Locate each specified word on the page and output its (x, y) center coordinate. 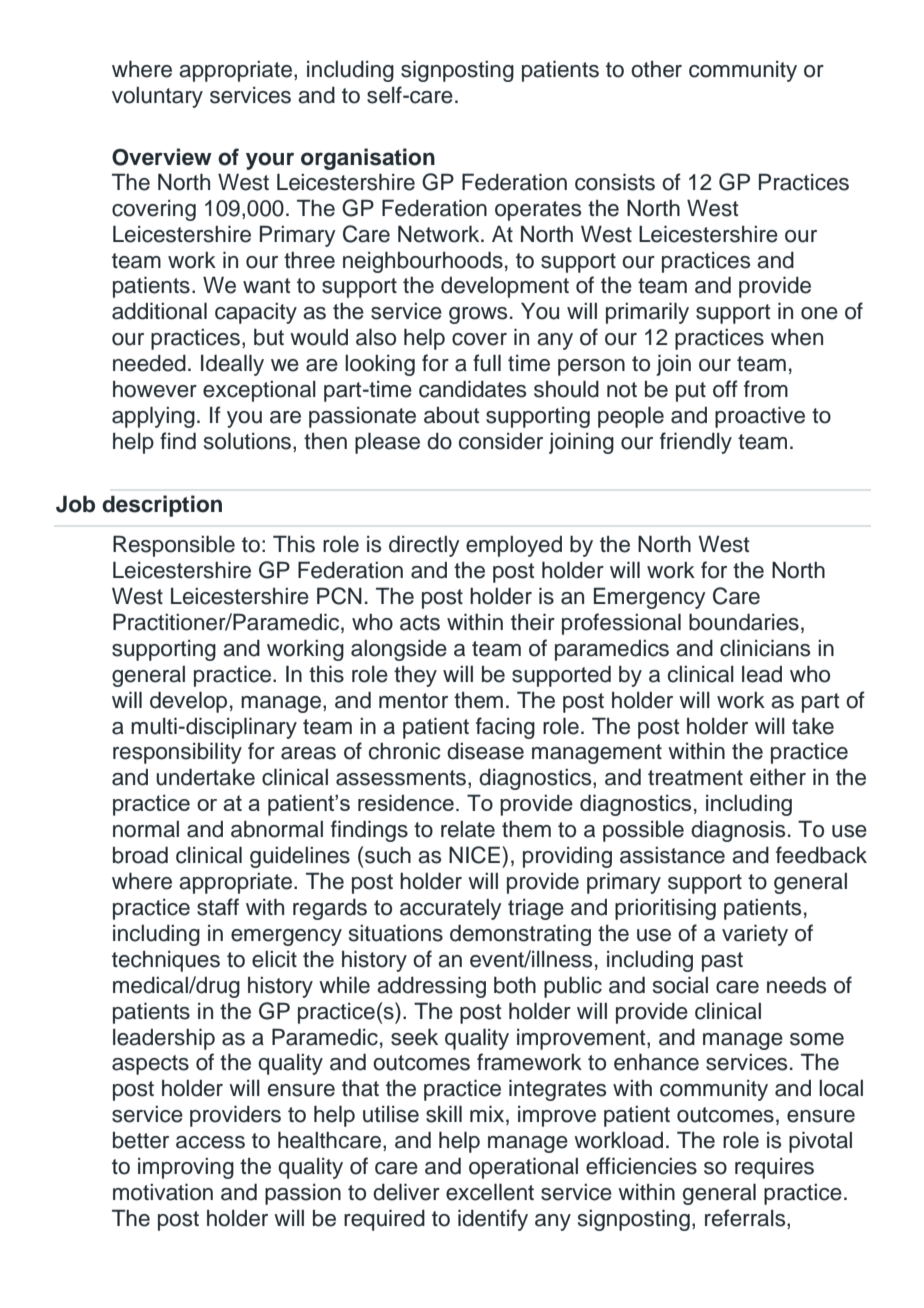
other (656, 69)
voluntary (157, 97)
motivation (163, 1192)
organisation (368, 159)
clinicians (765, 648)
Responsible (174, 546)
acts (420, 623)
